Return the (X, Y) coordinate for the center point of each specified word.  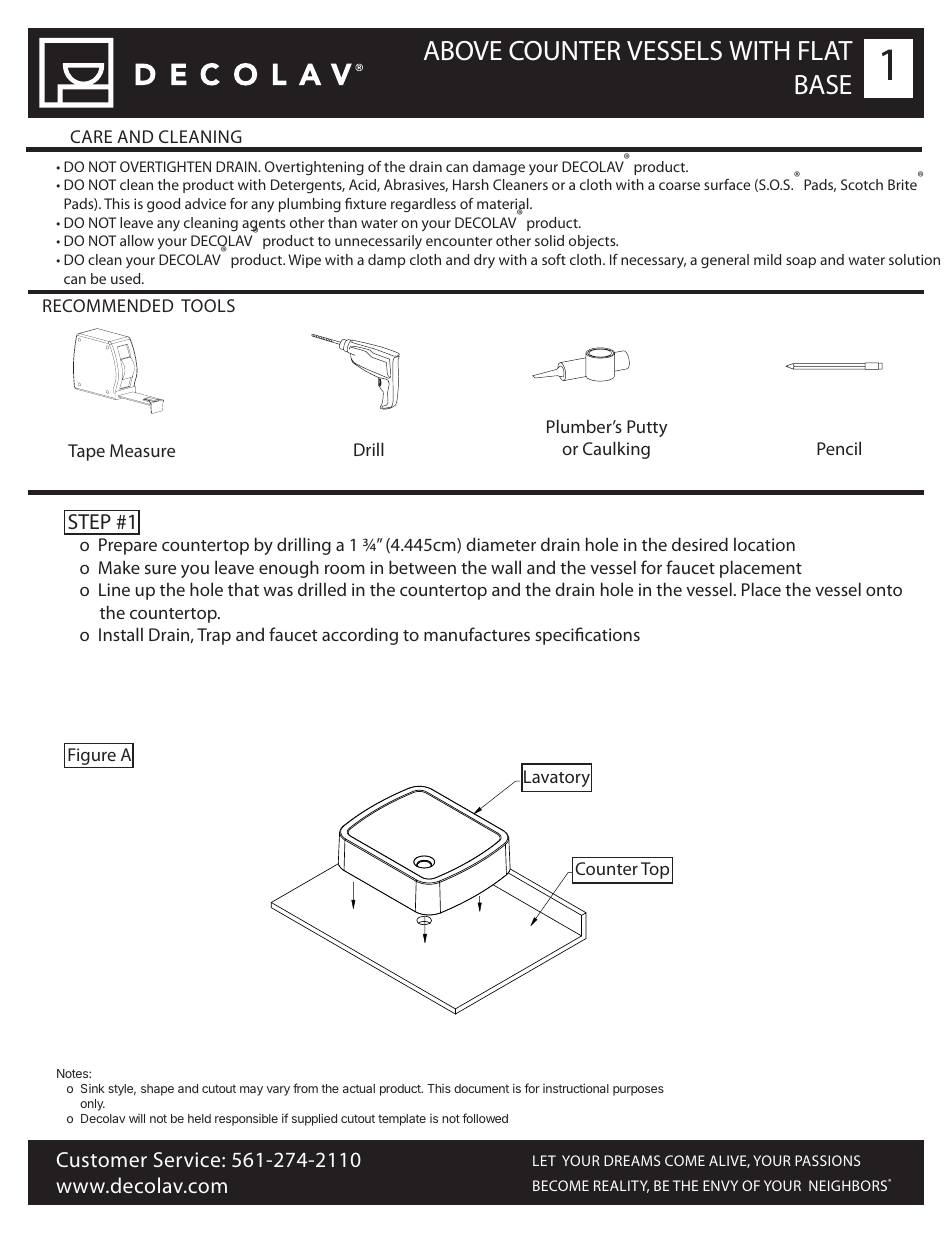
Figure (92, 758)
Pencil (839, 448)
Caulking (616, 450)
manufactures (477, 634)
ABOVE (463, 51)
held (199, 1118)
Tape (86, 452)
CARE (91, 136)
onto (884, 590)
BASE (823, 85)
